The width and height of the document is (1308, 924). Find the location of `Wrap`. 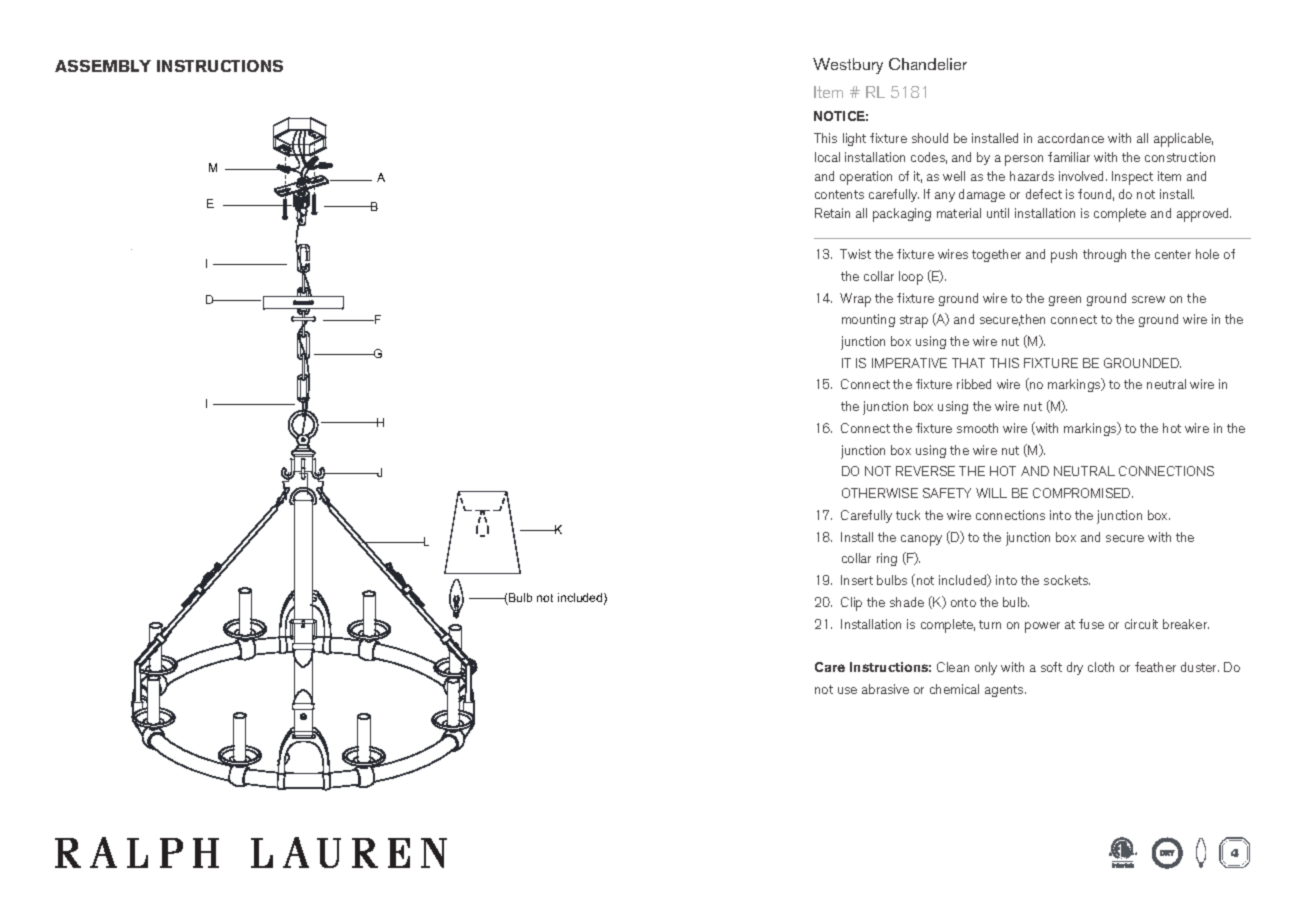

Wrap is located at coordinates (855, 300).
